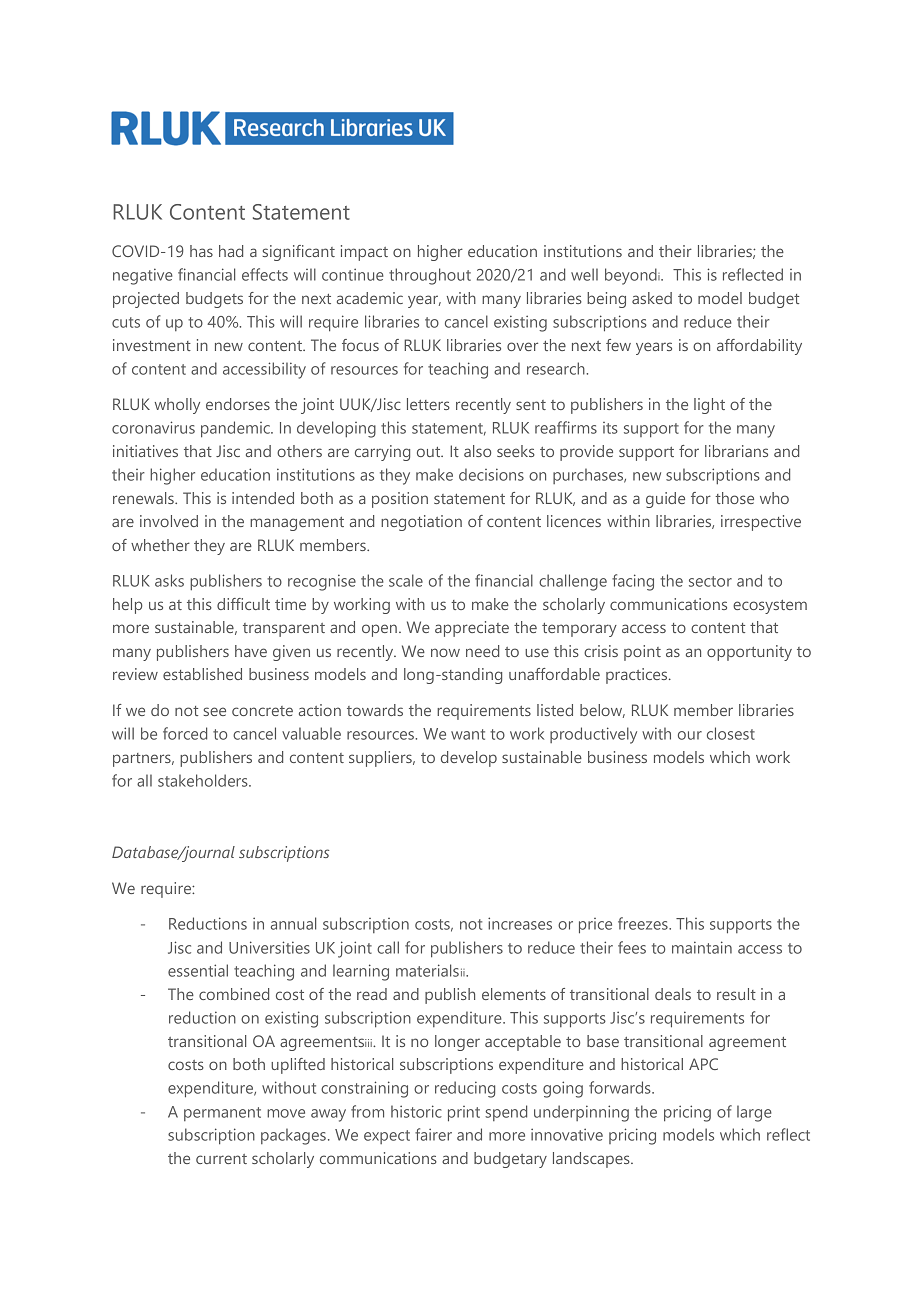 The width and height of the screenshot is (924, 1308). Describe the element at coordinates (222, 1114) in the screenshot. I see `permanent` at that location.
